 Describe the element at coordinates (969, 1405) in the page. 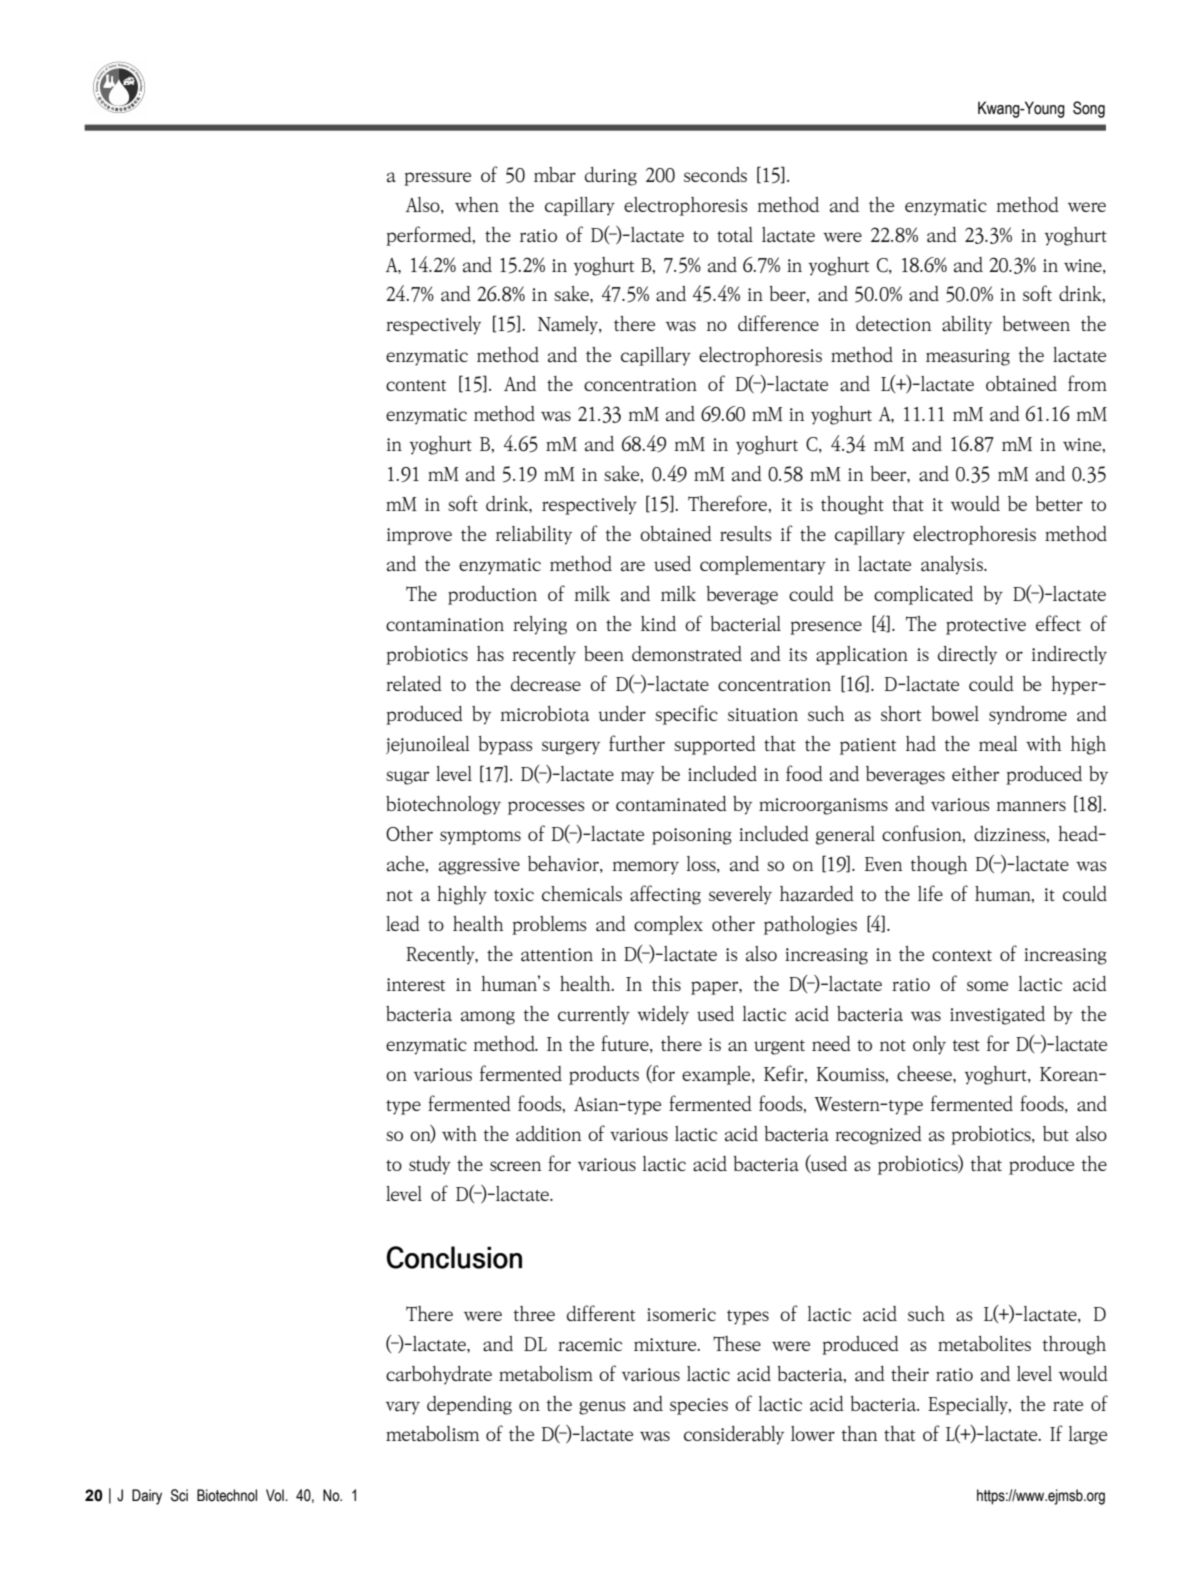

I see `Especially` at that location.
